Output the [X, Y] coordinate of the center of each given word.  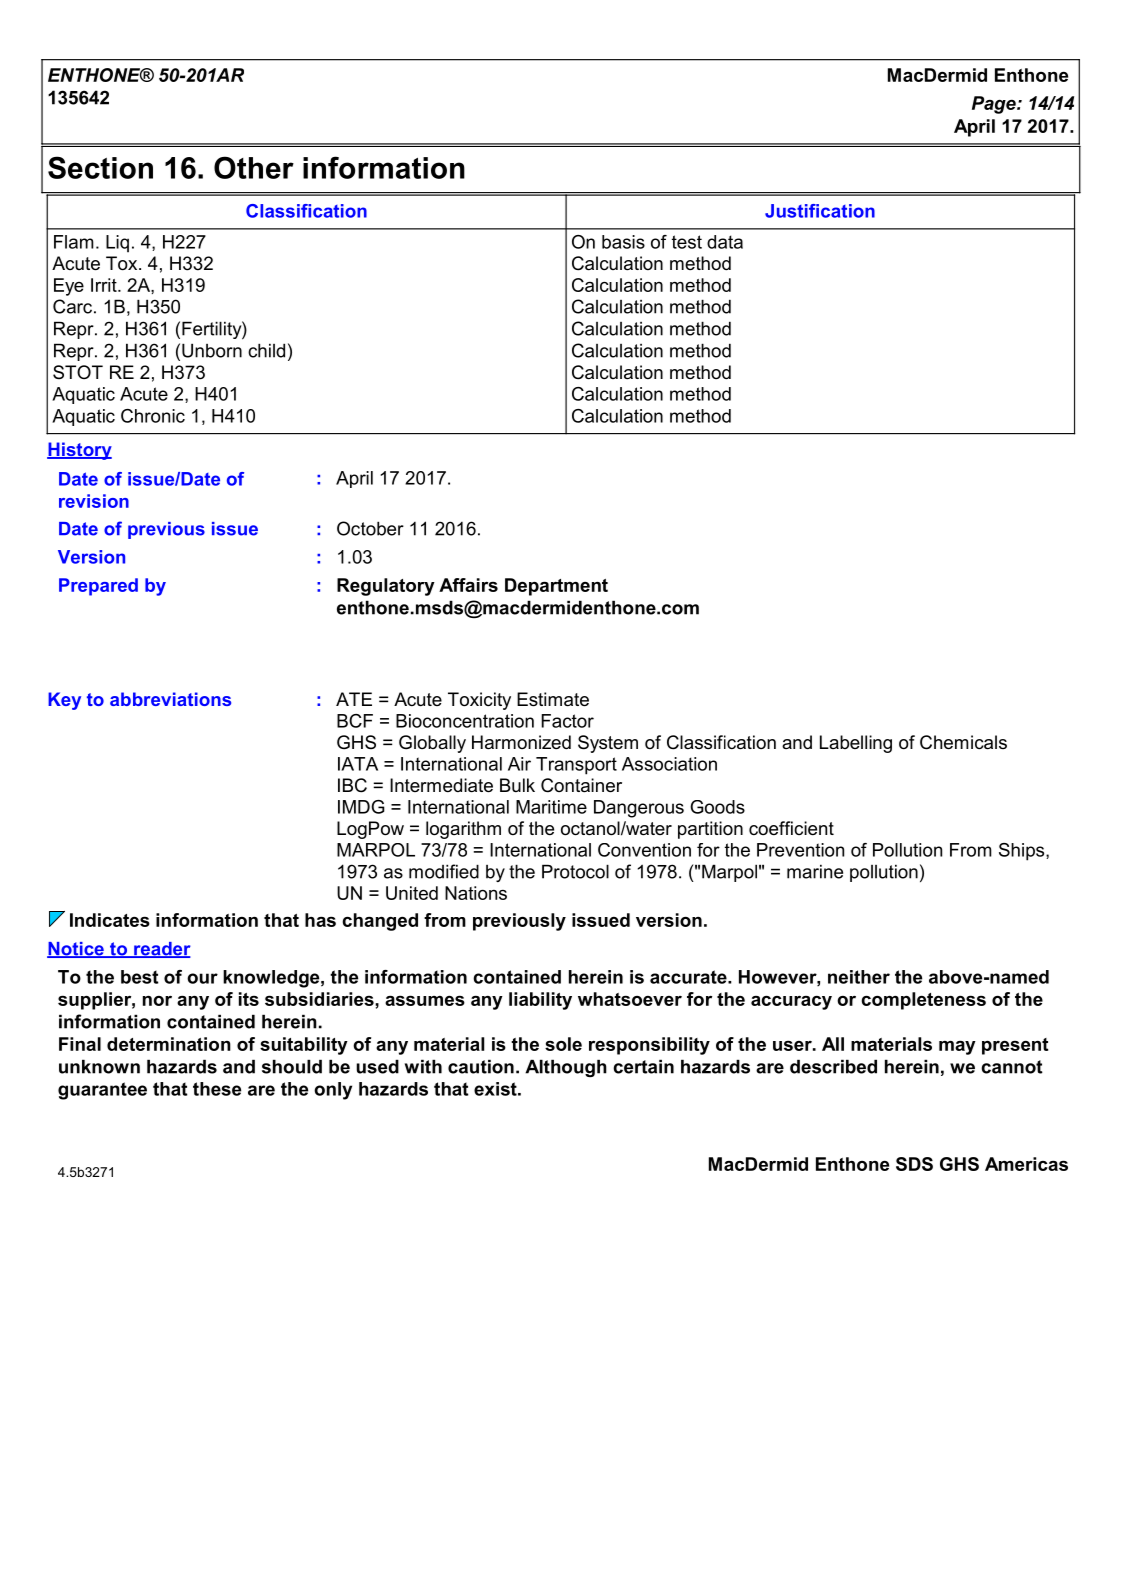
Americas [1026, 1164]
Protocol [575, 871]
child [266, 350]
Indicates [110, 920]
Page [995, 105]
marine [815, 871]
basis [623, 242]
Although [566, 1068]
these [217, 1089]
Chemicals [963, 742]
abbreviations [170, 699]
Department [556, 587]
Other [254, 167]
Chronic [153, 416]
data [725, 242]
